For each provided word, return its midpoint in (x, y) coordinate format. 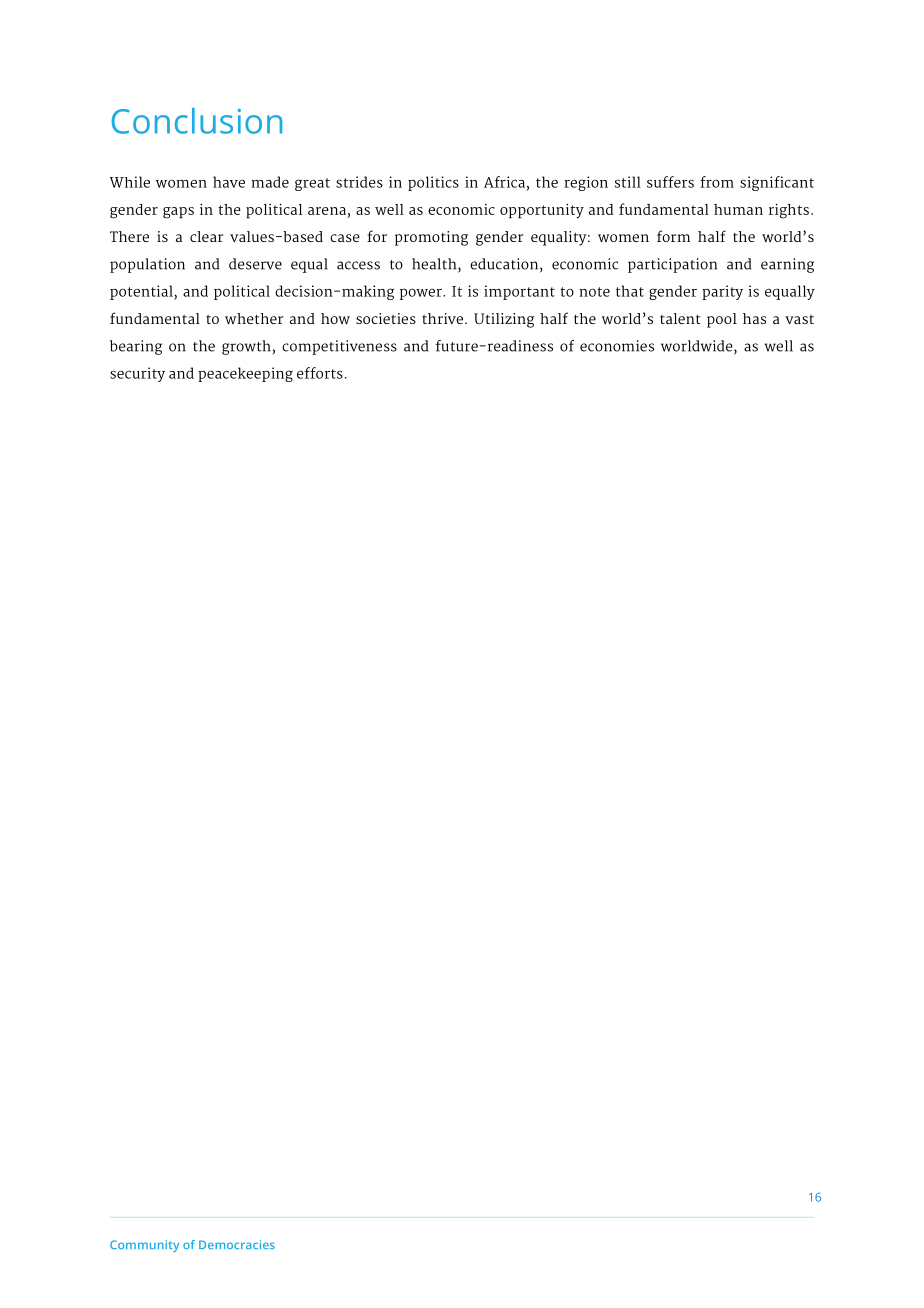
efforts (320, 373)
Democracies (237, 1244)
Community (144, 1246)
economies (617, 346)
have (229, 182)
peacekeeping (245, 374)
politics (433, 183)
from (717, 182)
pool (722, 320)
